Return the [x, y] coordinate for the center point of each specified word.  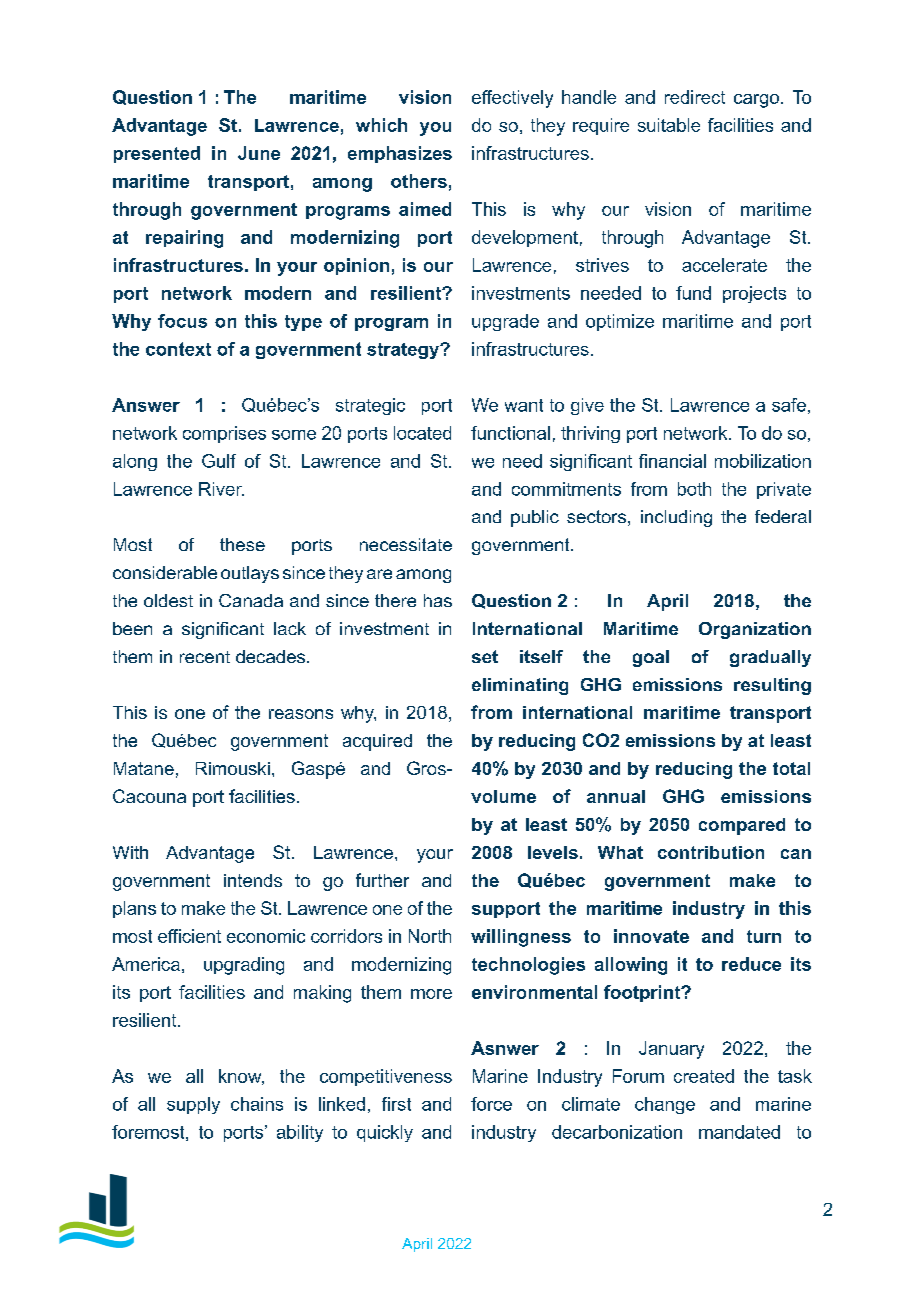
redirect [695, 97]
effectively [512, 99]
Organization [755, 630]
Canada [251, 600]
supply [193, 1105]
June [259, 153]
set [485, 656]
